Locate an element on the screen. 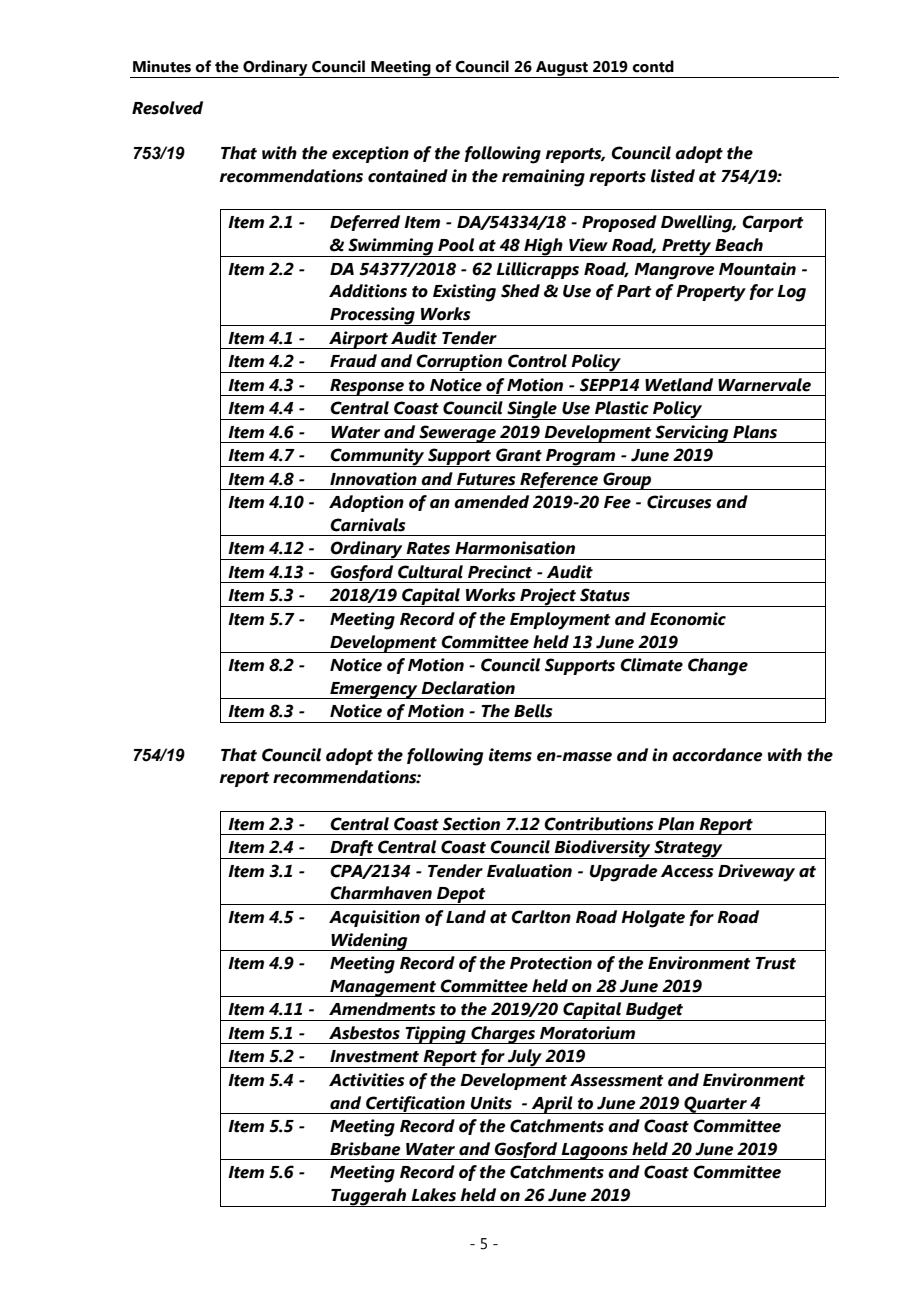 This screenshot has width=924, height=1308. Airport is located at coordinates (358, 340).
